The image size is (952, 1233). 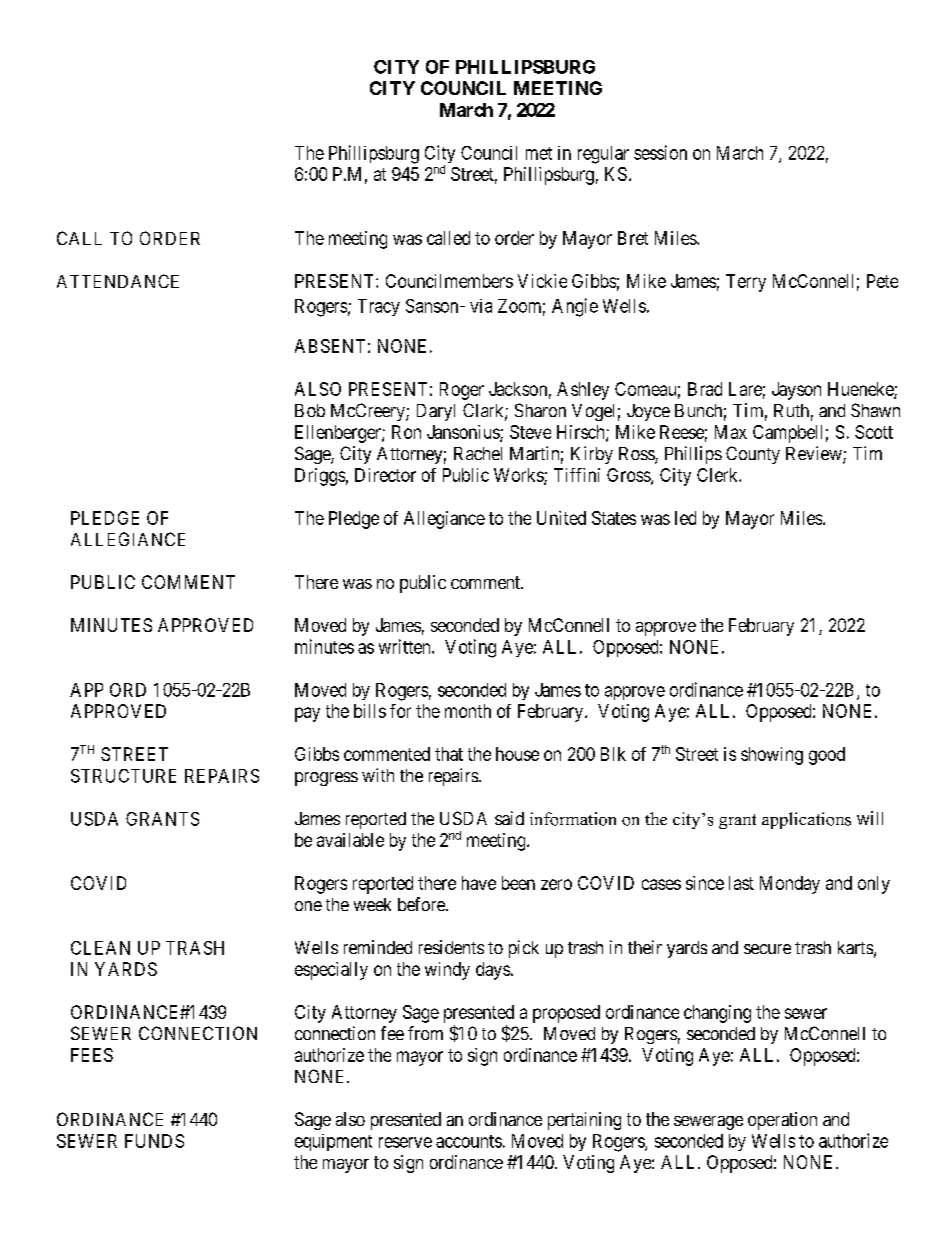 I want to click on session, so click(x=660, y=152).
